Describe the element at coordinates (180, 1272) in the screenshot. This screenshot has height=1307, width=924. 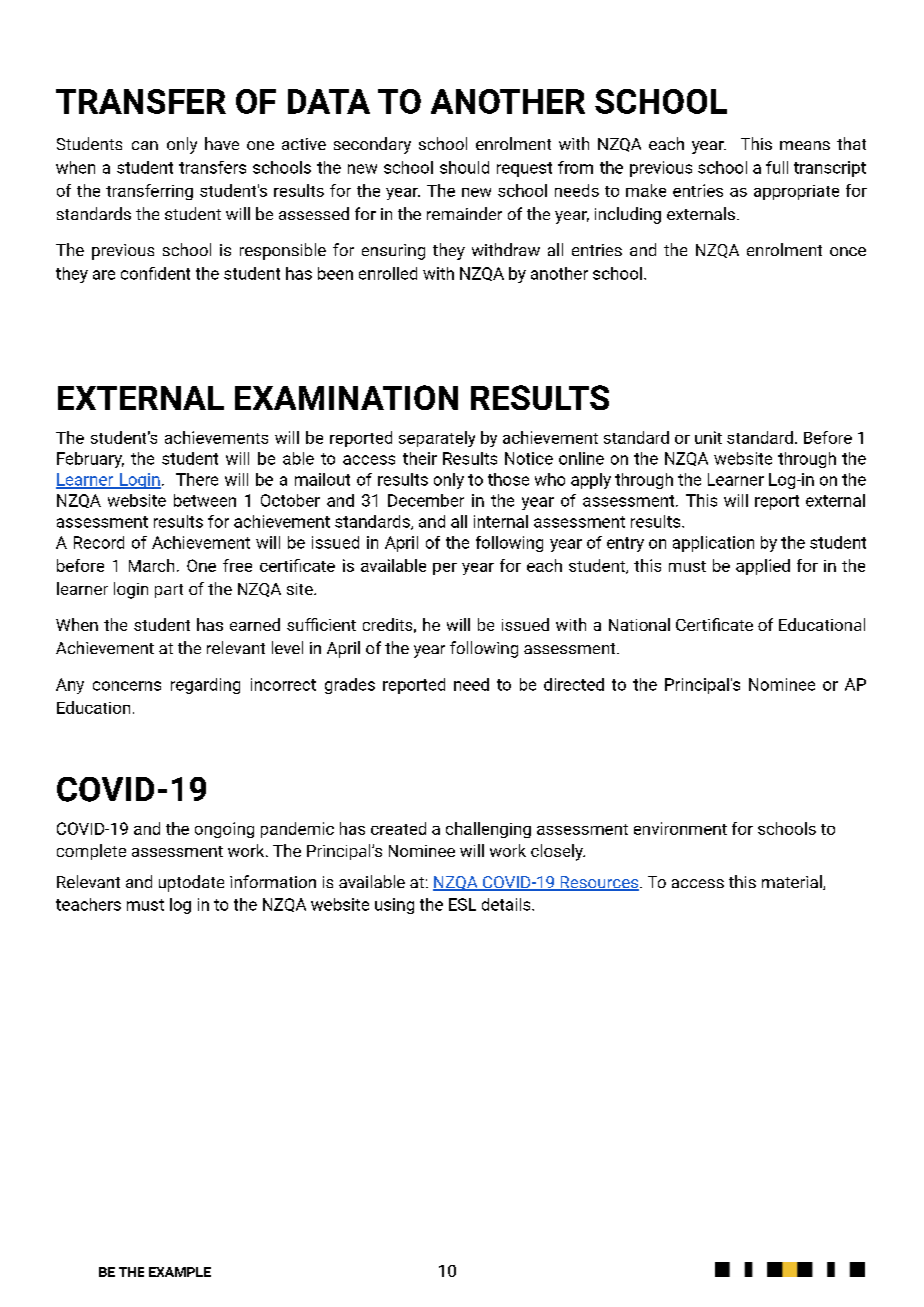
I see `EXAMPLE` at that location.
